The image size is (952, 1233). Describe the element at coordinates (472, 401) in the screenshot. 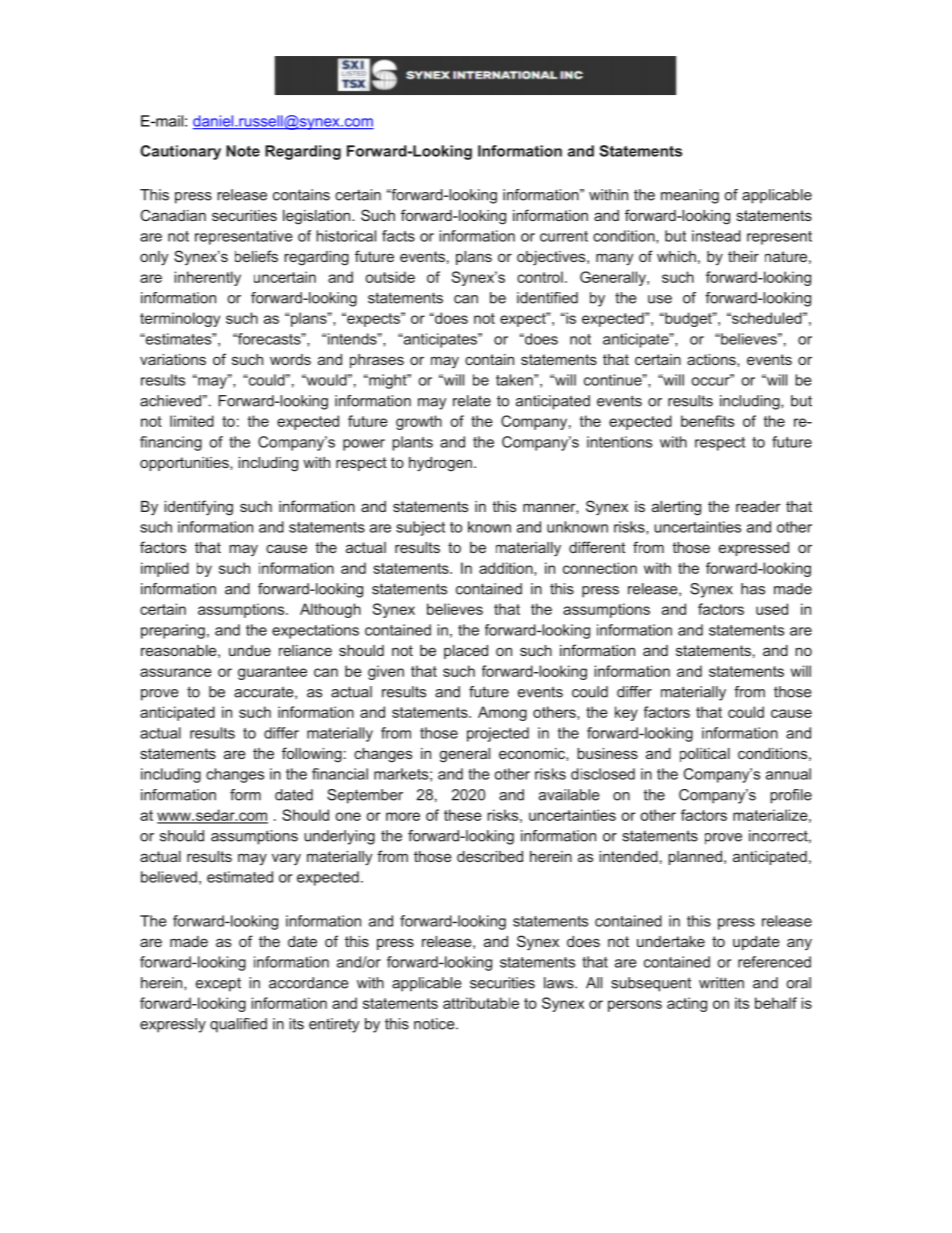

I see `relate` at that location.
